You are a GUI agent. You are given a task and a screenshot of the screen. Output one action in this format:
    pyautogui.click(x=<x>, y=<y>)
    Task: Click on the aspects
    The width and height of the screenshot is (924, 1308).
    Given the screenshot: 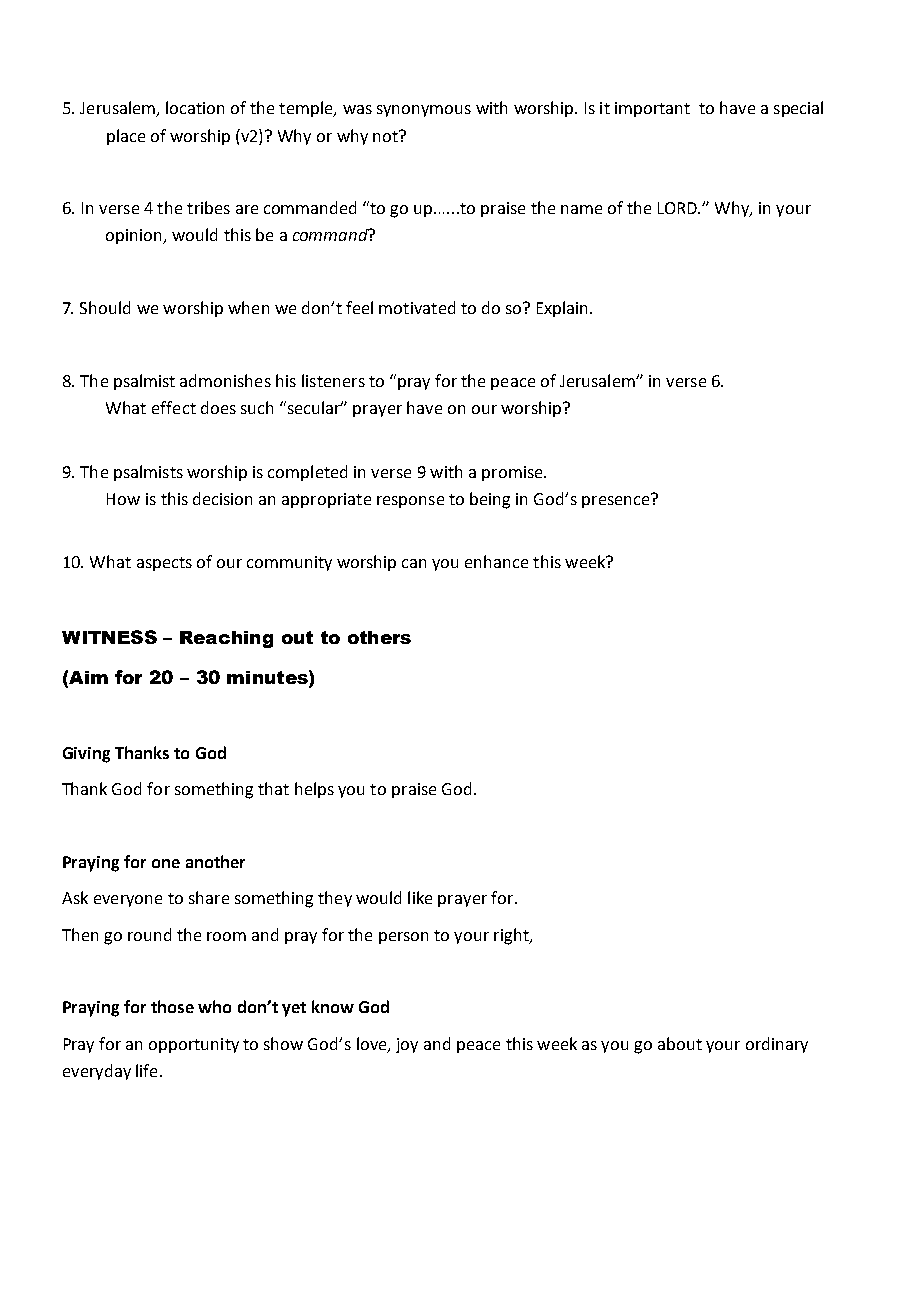 What is the action you would take?
    pyautogui.click(x=164, y=564)
